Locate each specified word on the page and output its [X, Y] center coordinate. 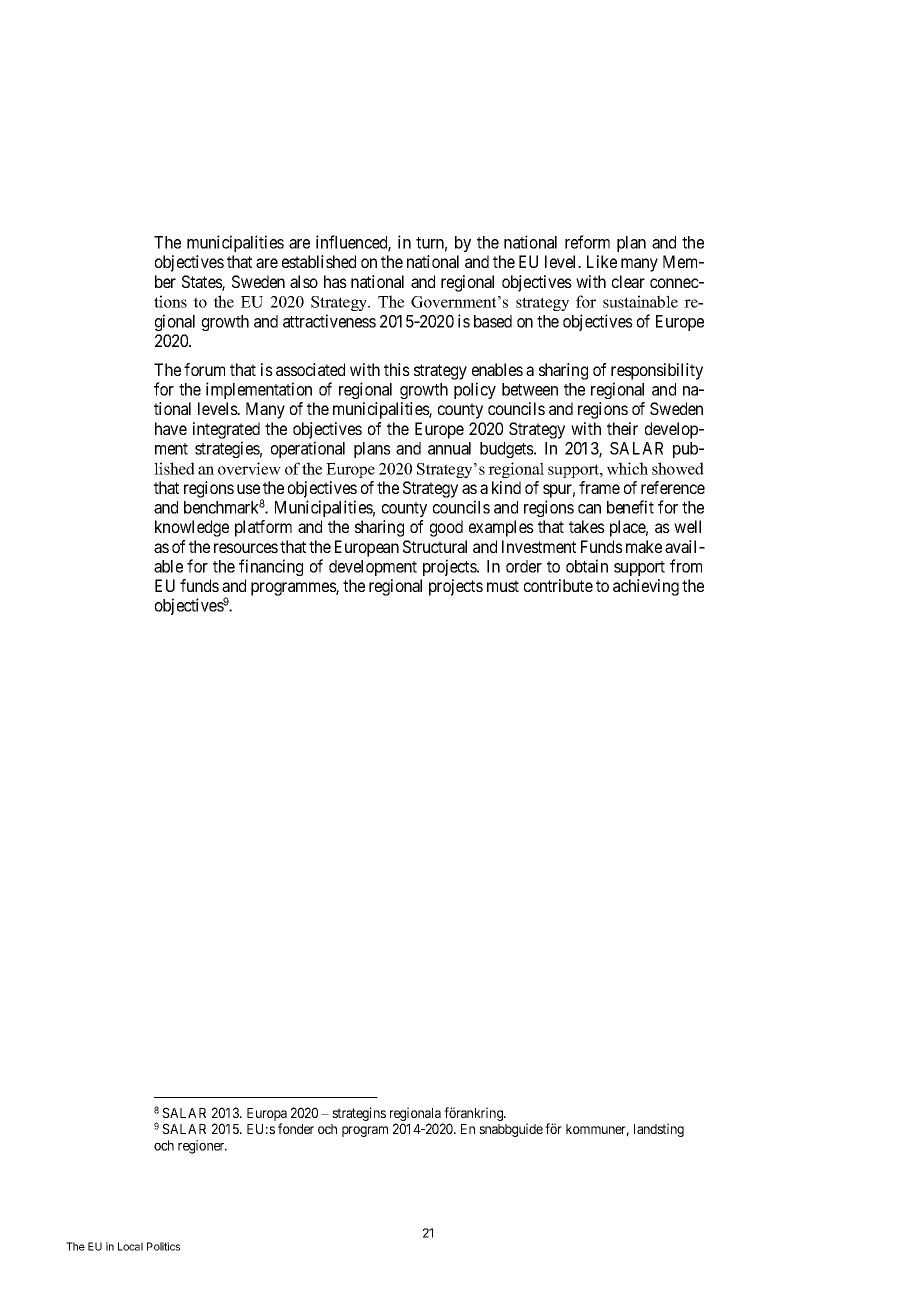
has [335, 281]
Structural [435, 546]
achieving [646, 587]
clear [628, 281]
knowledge [192, 528]
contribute [558, 585]
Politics [163, 1246]
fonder [296, 1128]
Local [130, 1246]
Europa [267, 1116]
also [304, 281]
